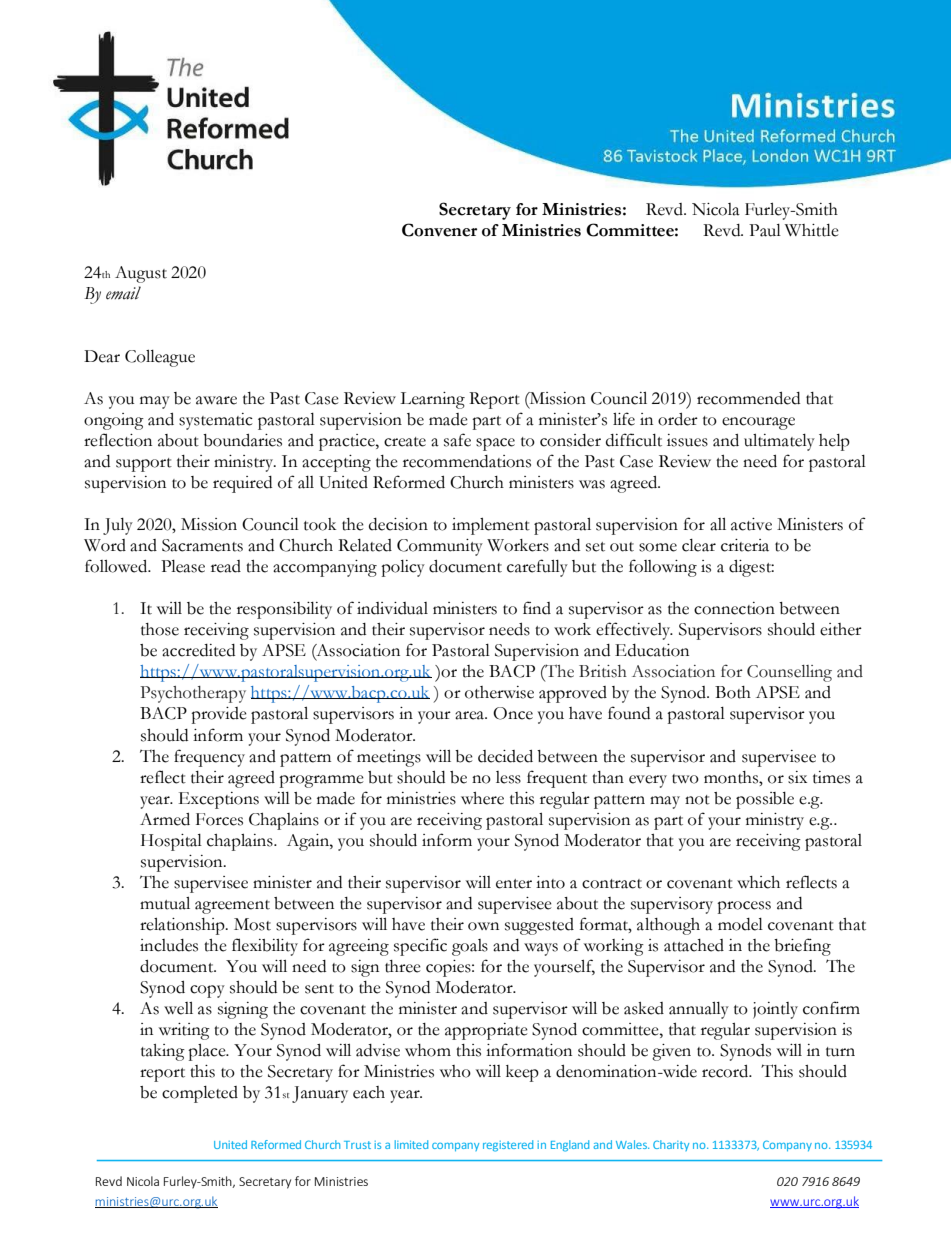  Describe the element at coordinates (765, 230) in the screenshot. I see `Paul` at that location.
